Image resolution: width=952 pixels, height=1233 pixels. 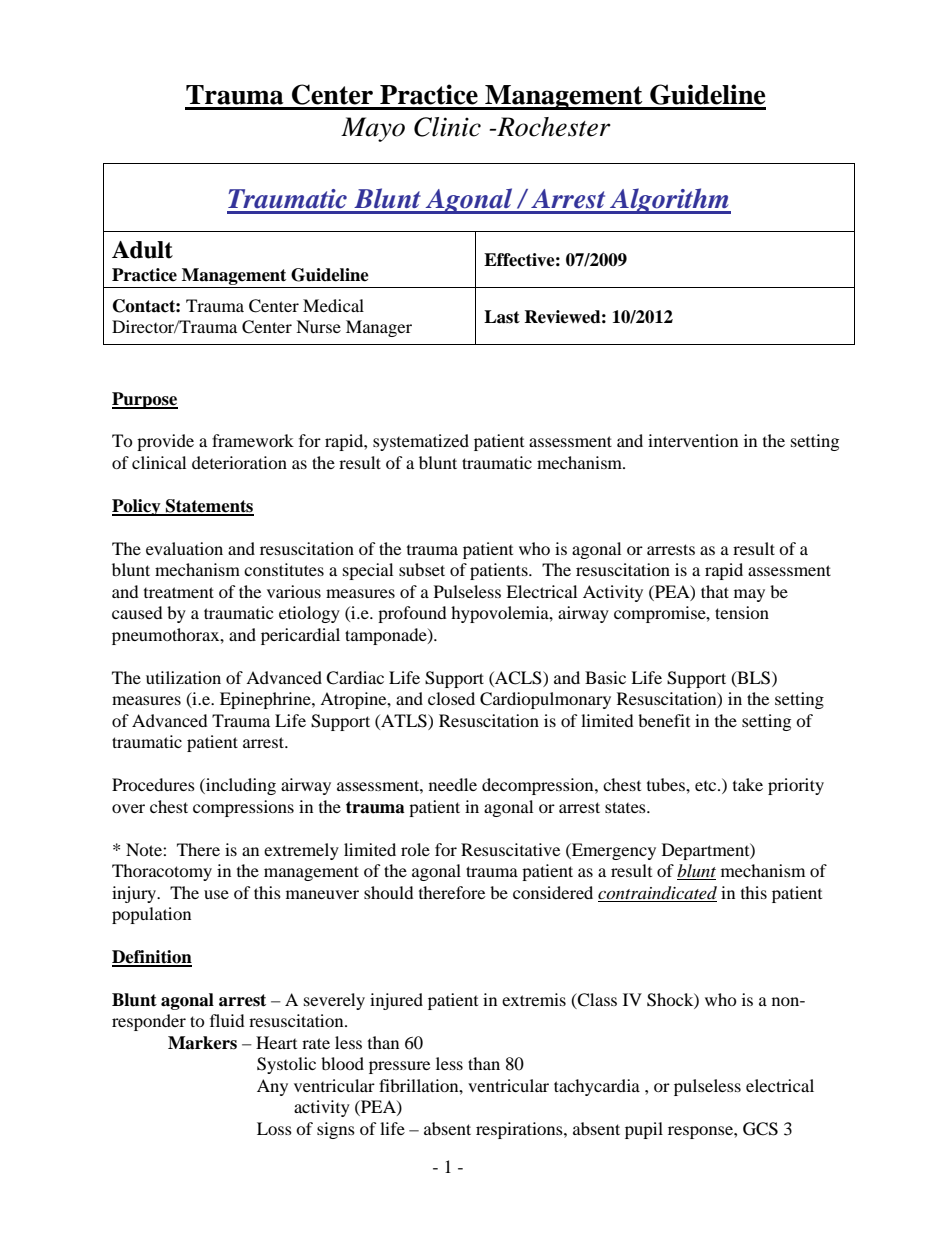 What do you see at coordinates (272, 1087) in the screenshot?
I see `Any` at bounding box center [272, 1087].
